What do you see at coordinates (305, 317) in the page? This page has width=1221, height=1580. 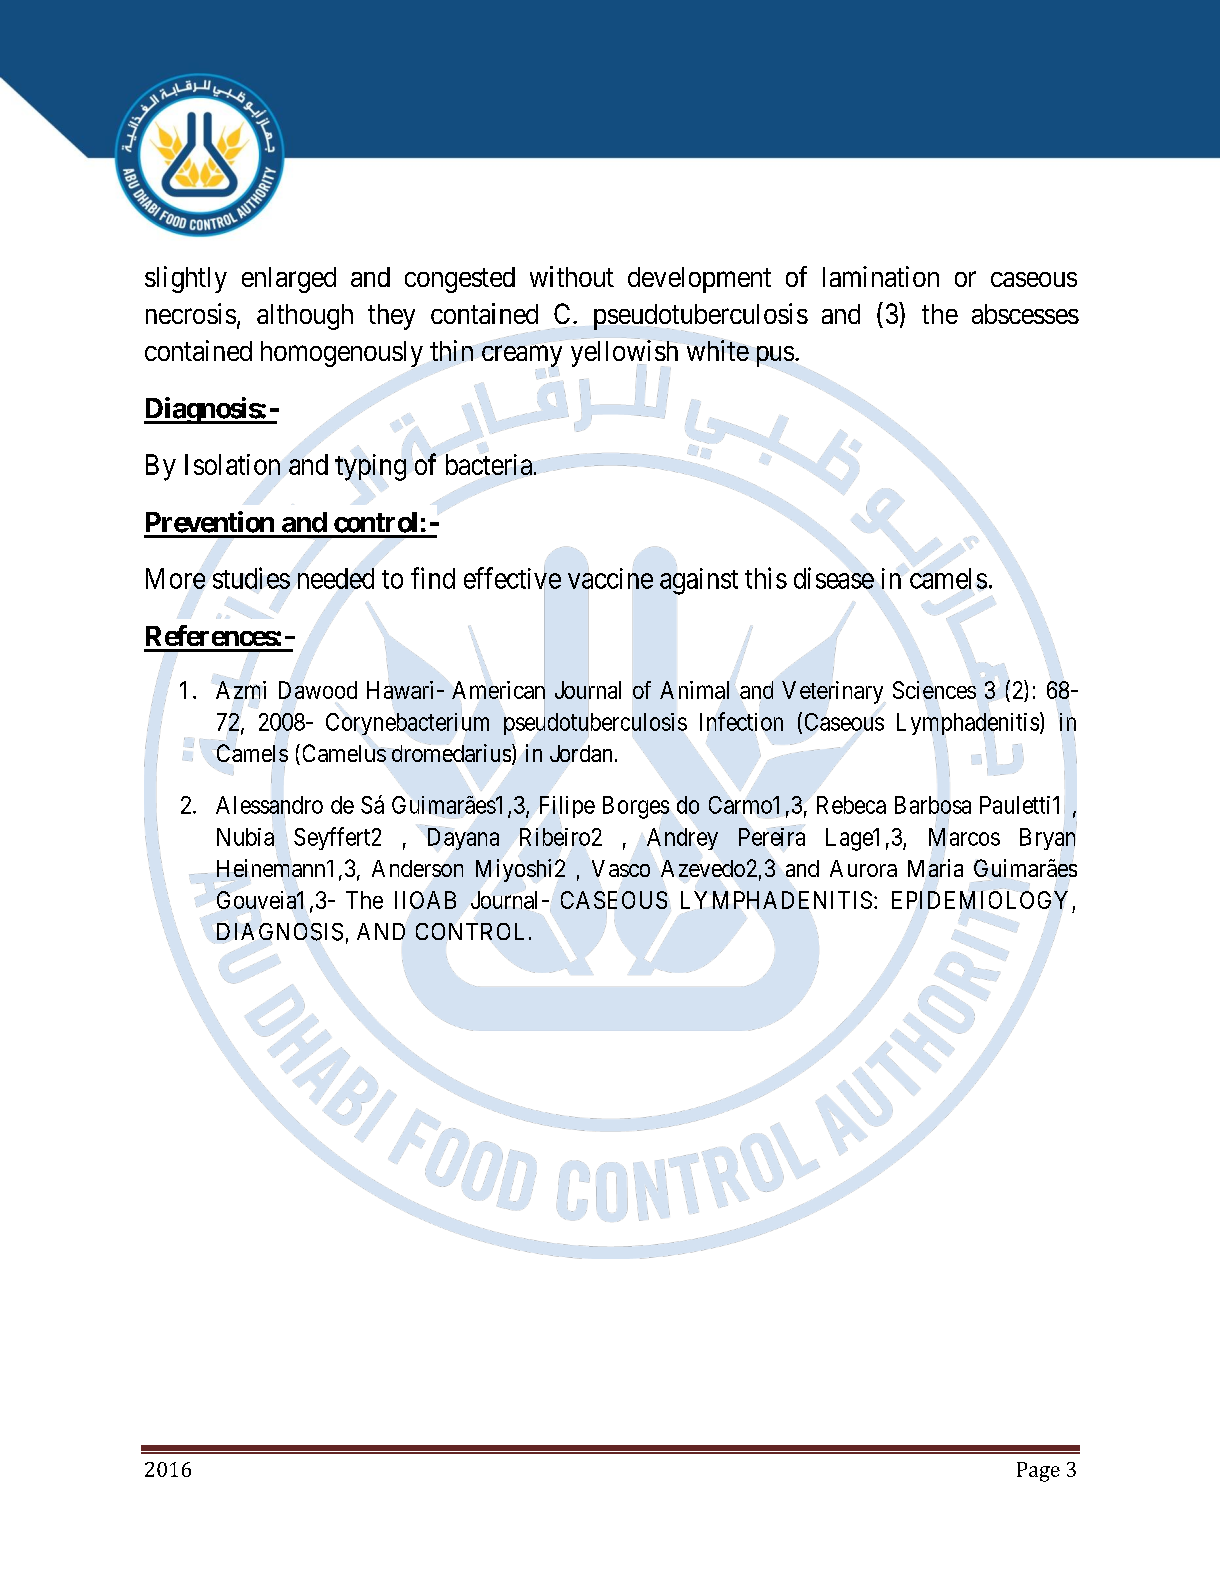 I see `although` at bounding box center [305, 317].
